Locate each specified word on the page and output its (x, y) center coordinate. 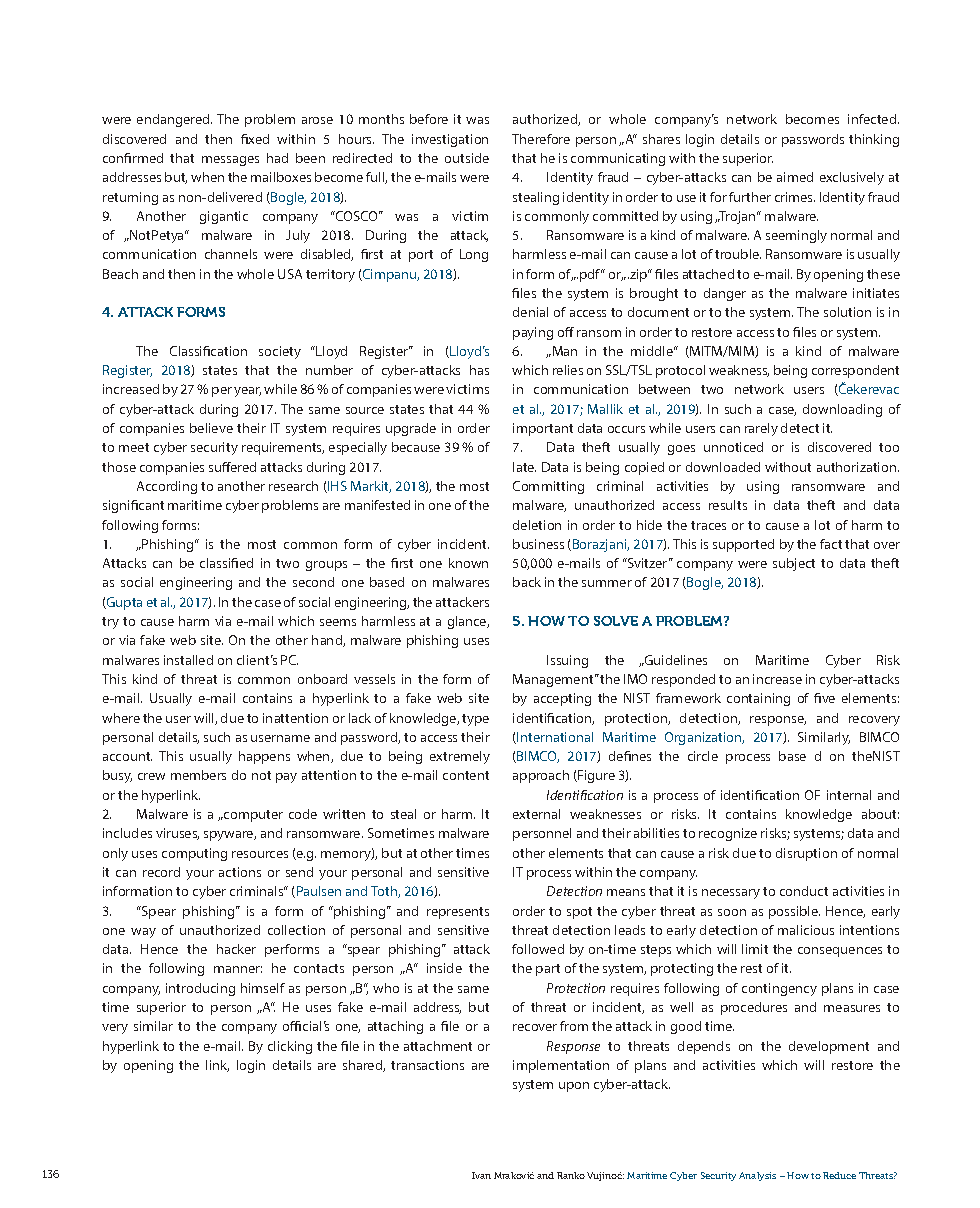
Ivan (481, 1175)
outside (467, 158)
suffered (232, 467)
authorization (858, 467)
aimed (795, 177)
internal (849, 795)
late (524, 467)
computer (252, 816)
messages (230, 161)
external (536, 814)
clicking (290, 1047)
